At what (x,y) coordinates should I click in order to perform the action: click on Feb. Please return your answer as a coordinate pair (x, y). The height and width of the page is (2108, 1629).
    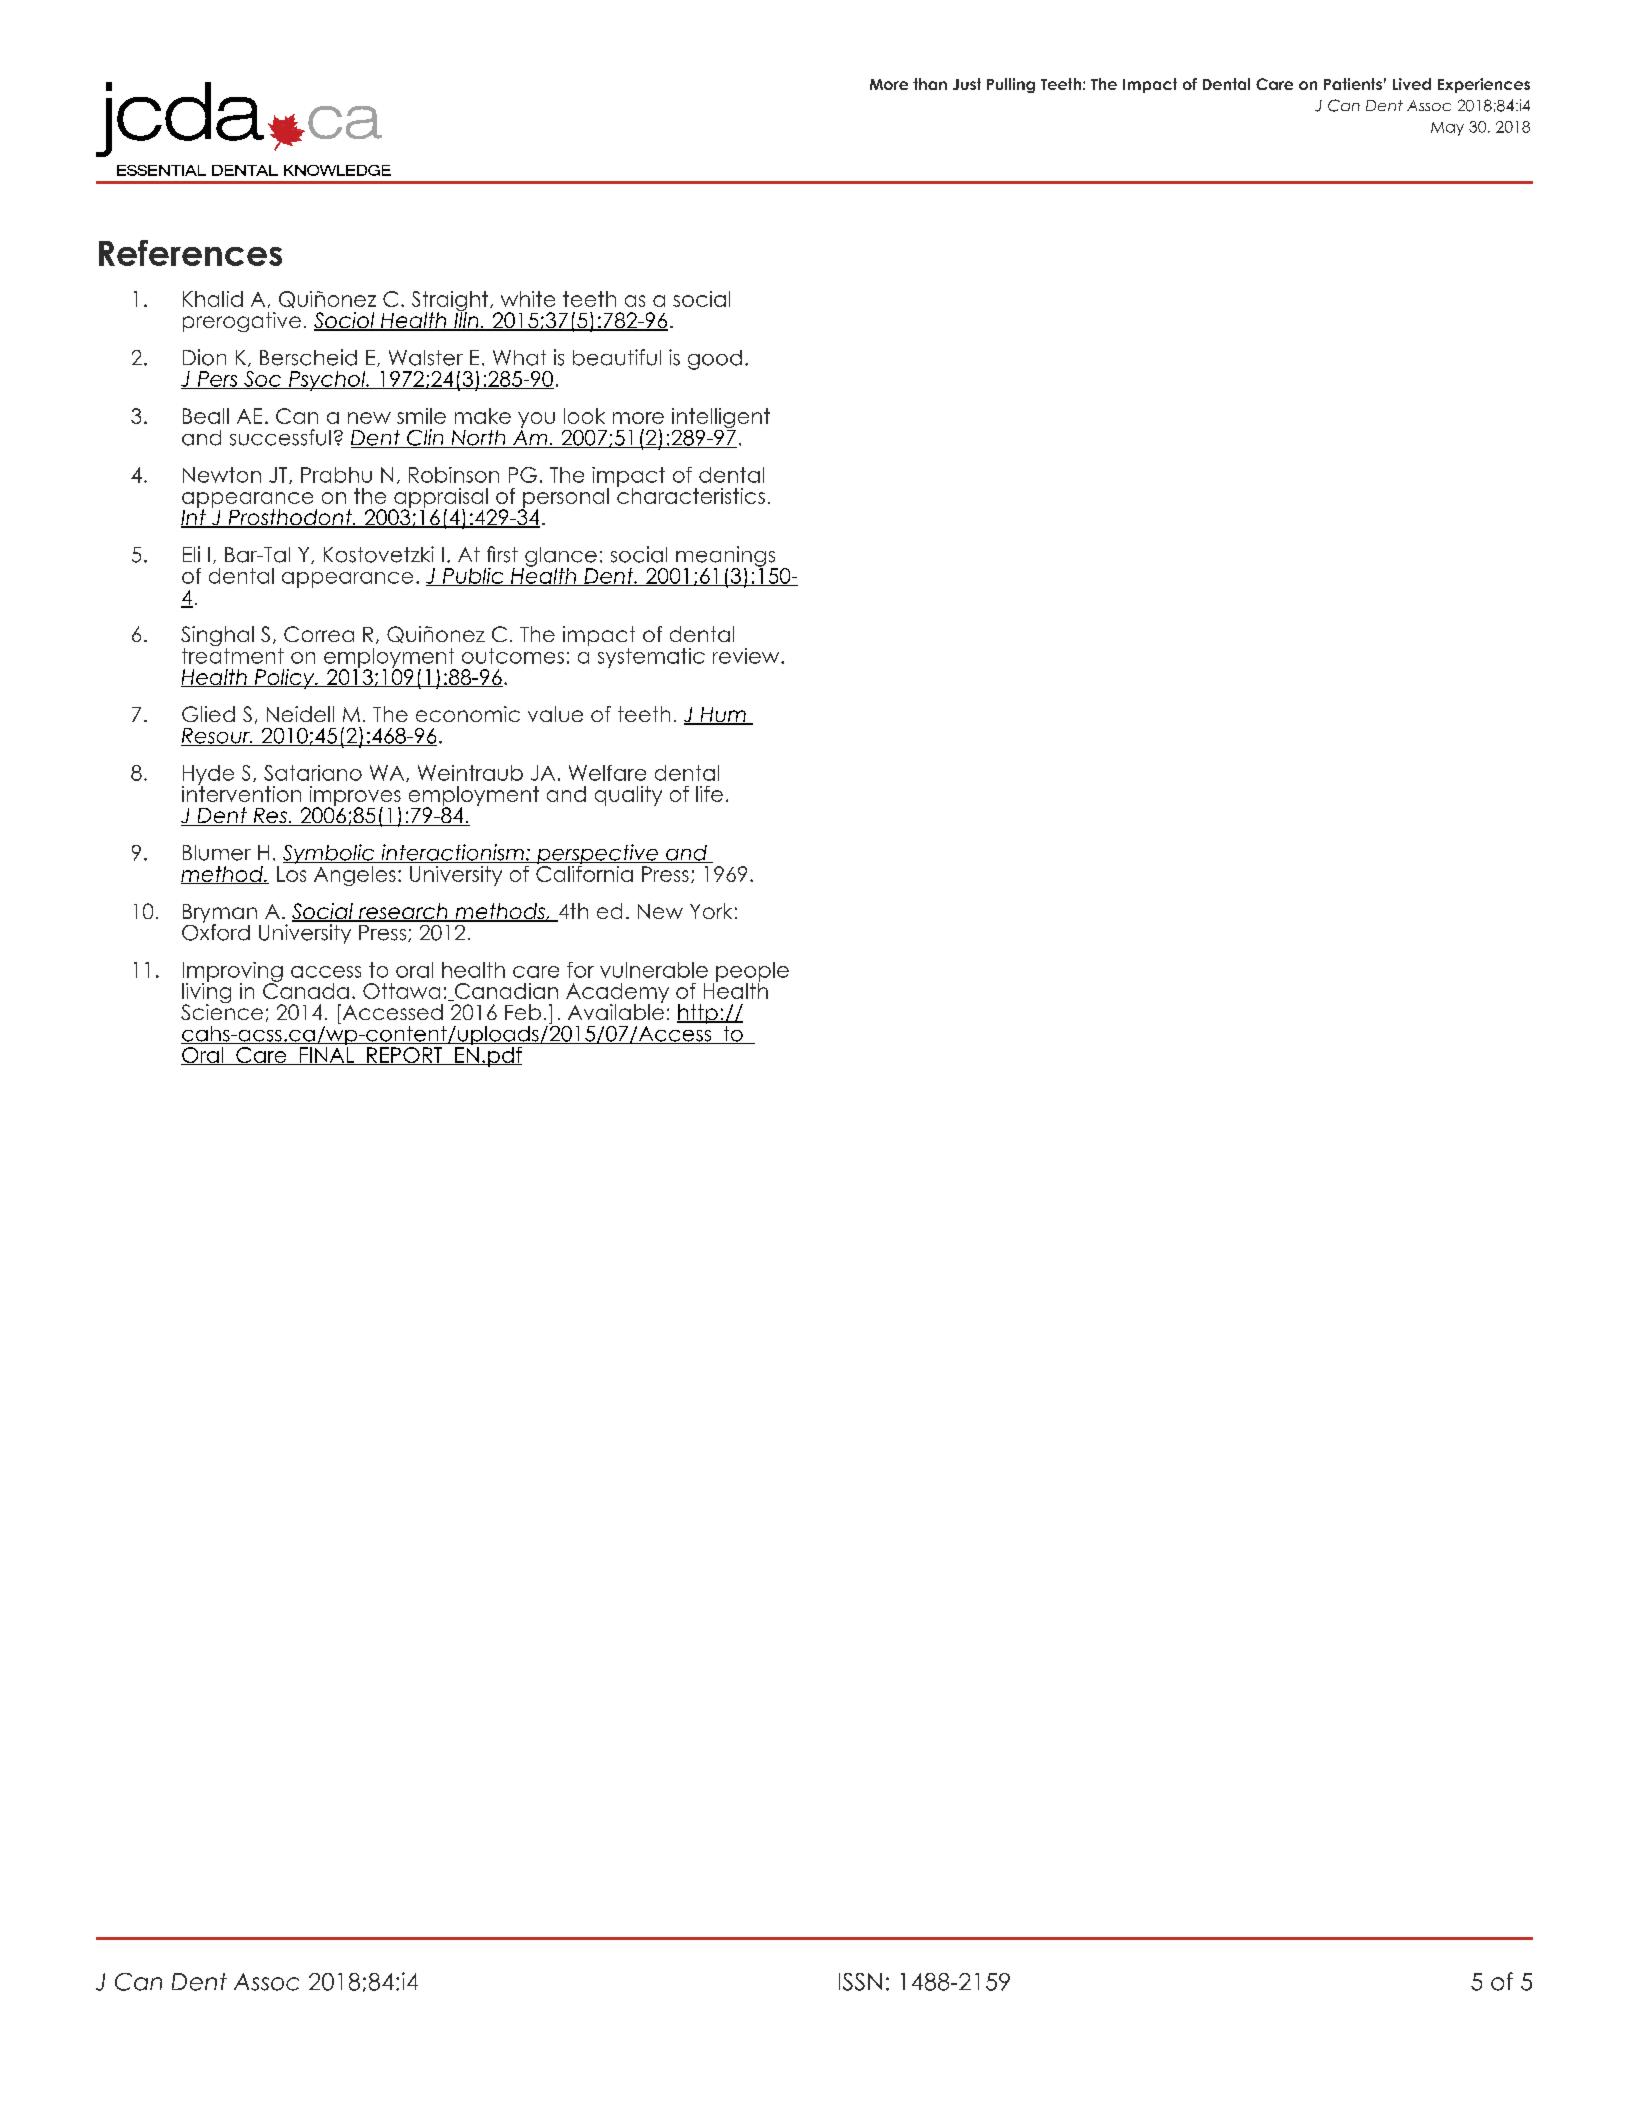
    Looking at the image, I should click on (523, 1012).
